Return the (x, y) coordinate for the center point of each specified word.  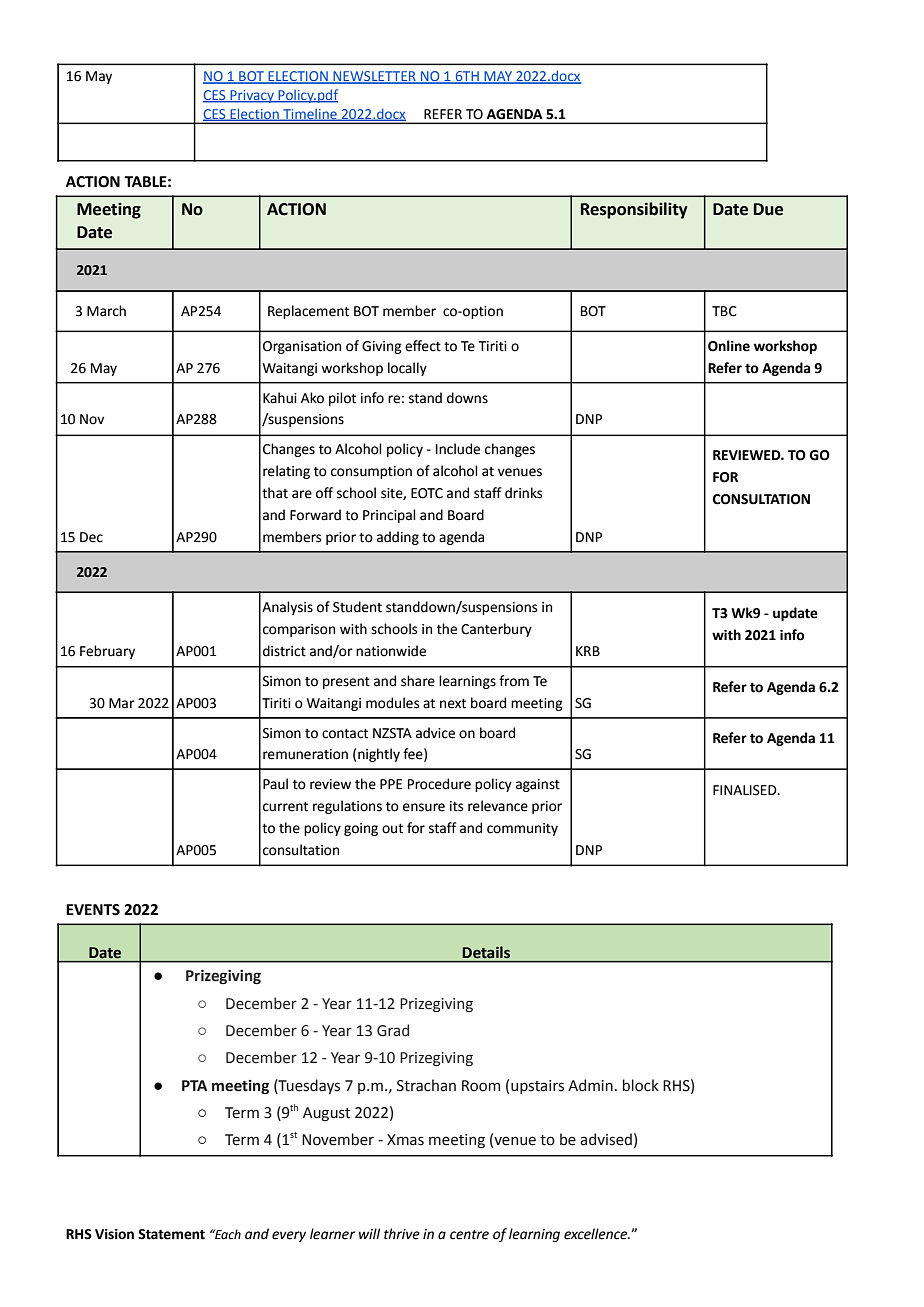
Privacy (252, 96)
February (107, 652)
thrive (402, 1234)
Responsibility (634, 210)
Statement (171, 1234)
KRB (588, 651)
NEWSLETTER (374, 77)
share (418, 681)
